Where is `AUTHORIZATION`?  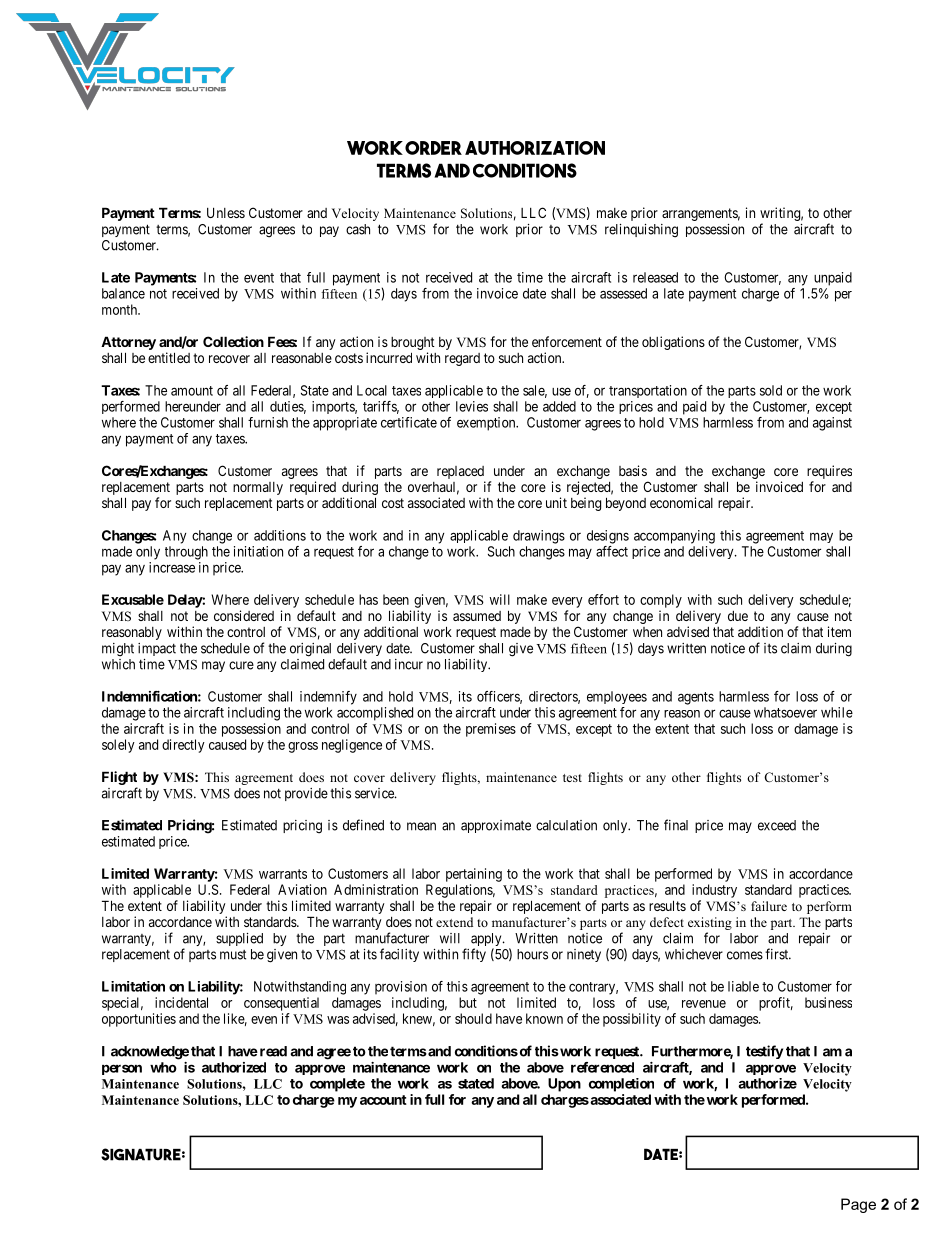 AUTHORIZATION is located at coordinates (535, 148).
